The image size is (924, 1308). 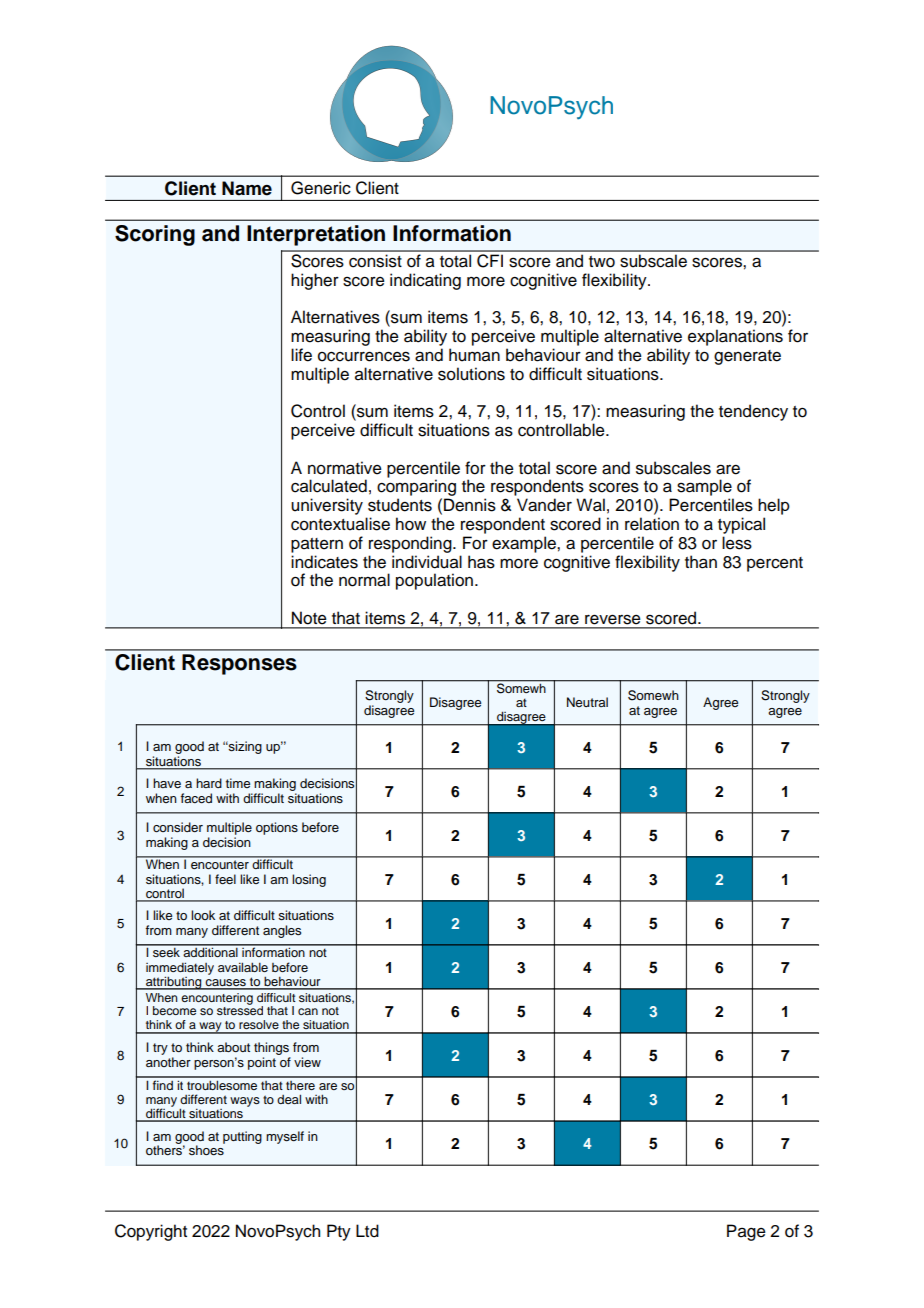 I want to click on than, so click(x=701, y=562).
